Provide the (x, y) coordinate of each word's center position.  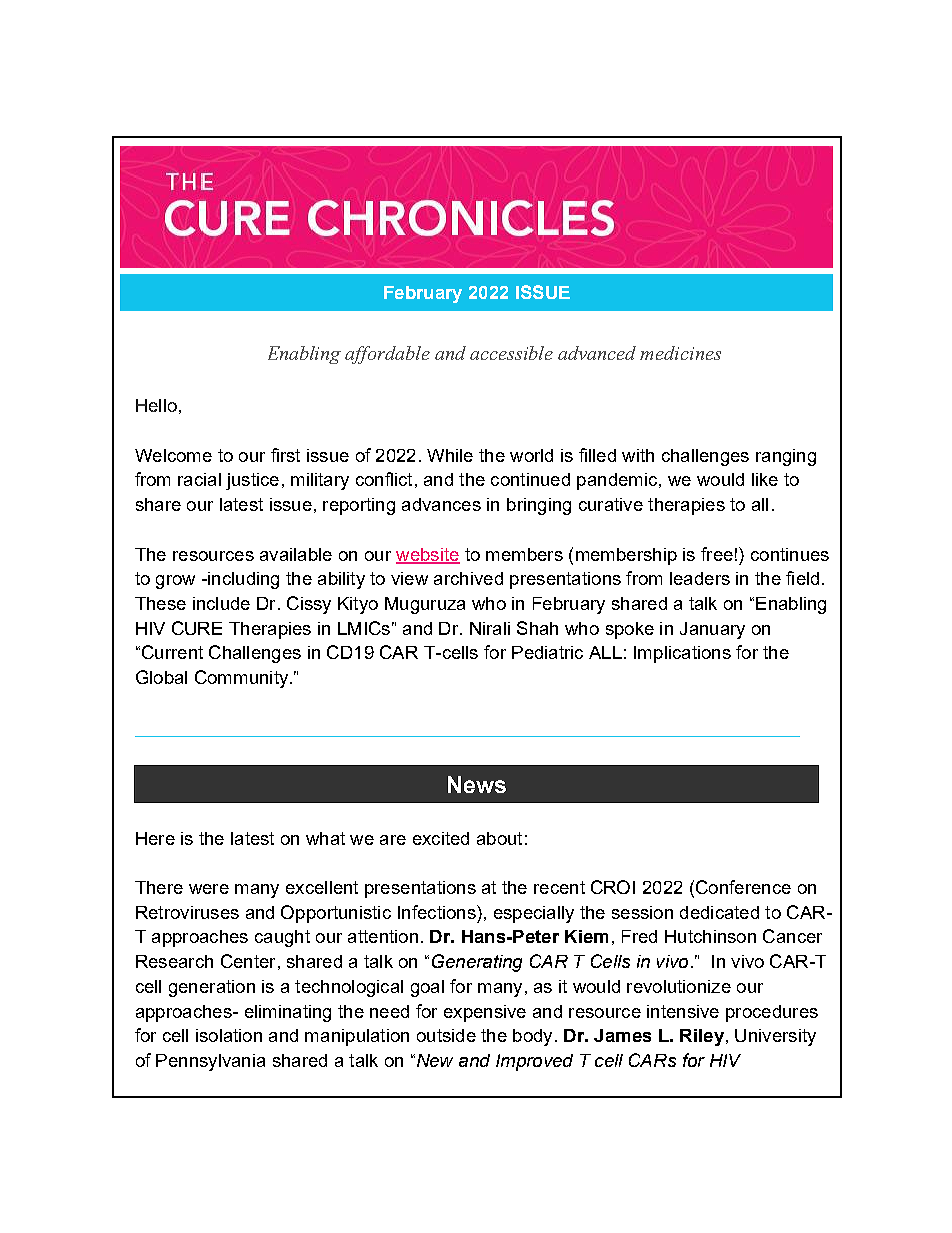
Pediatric (547, 652)
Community (241, 679)
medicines (680, 353)
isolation (229, 1035)
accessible (511, 353)
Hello (156, 405)
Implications (682, 654)
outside (446, 1035)
